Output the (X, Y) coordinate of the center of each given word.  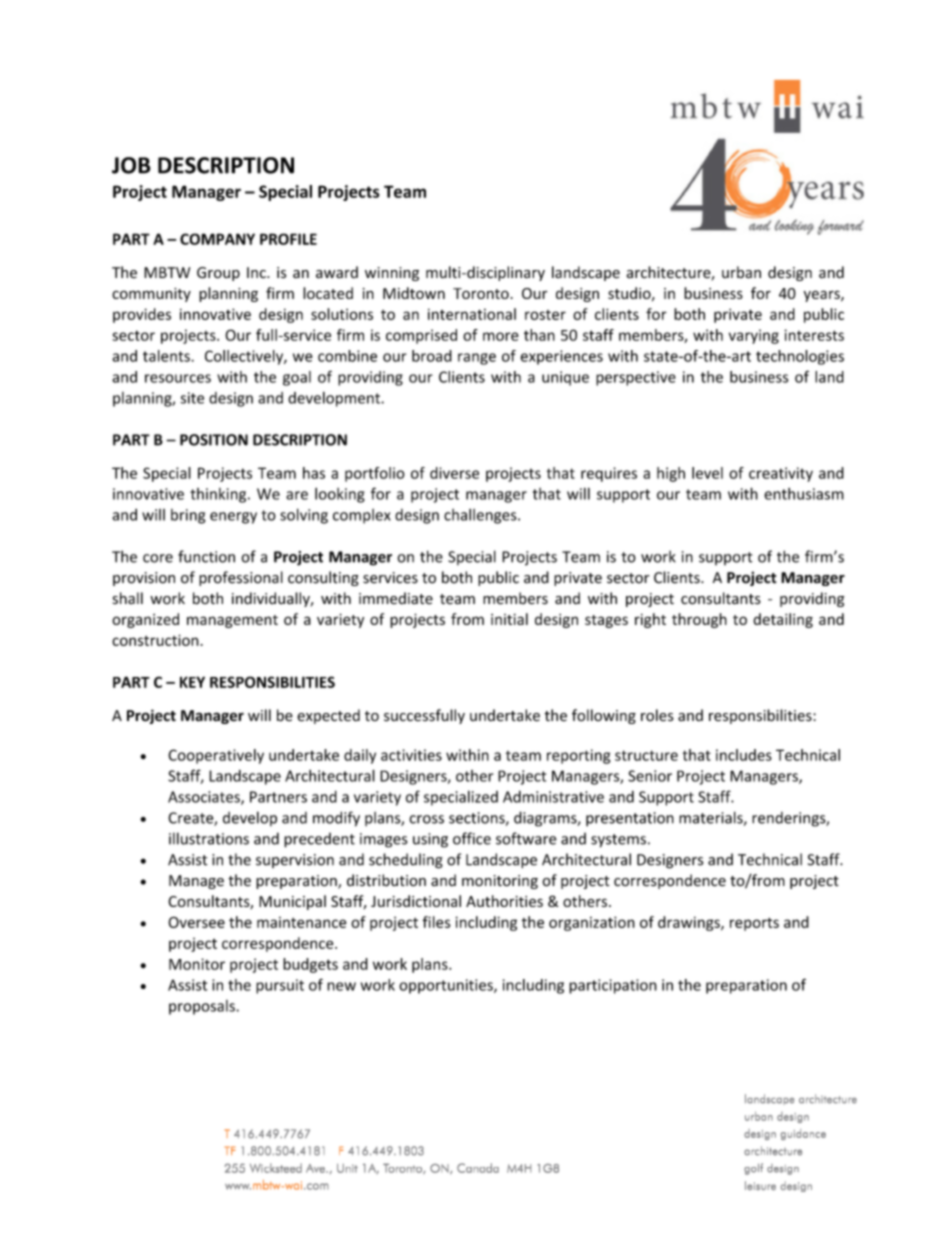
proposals (203, 1007)
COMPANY (217, 239)
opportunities (447, 986)
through (699, 620)
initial (509, 619)
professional (241, 578)
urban (741, 272)
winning (392, 274)
